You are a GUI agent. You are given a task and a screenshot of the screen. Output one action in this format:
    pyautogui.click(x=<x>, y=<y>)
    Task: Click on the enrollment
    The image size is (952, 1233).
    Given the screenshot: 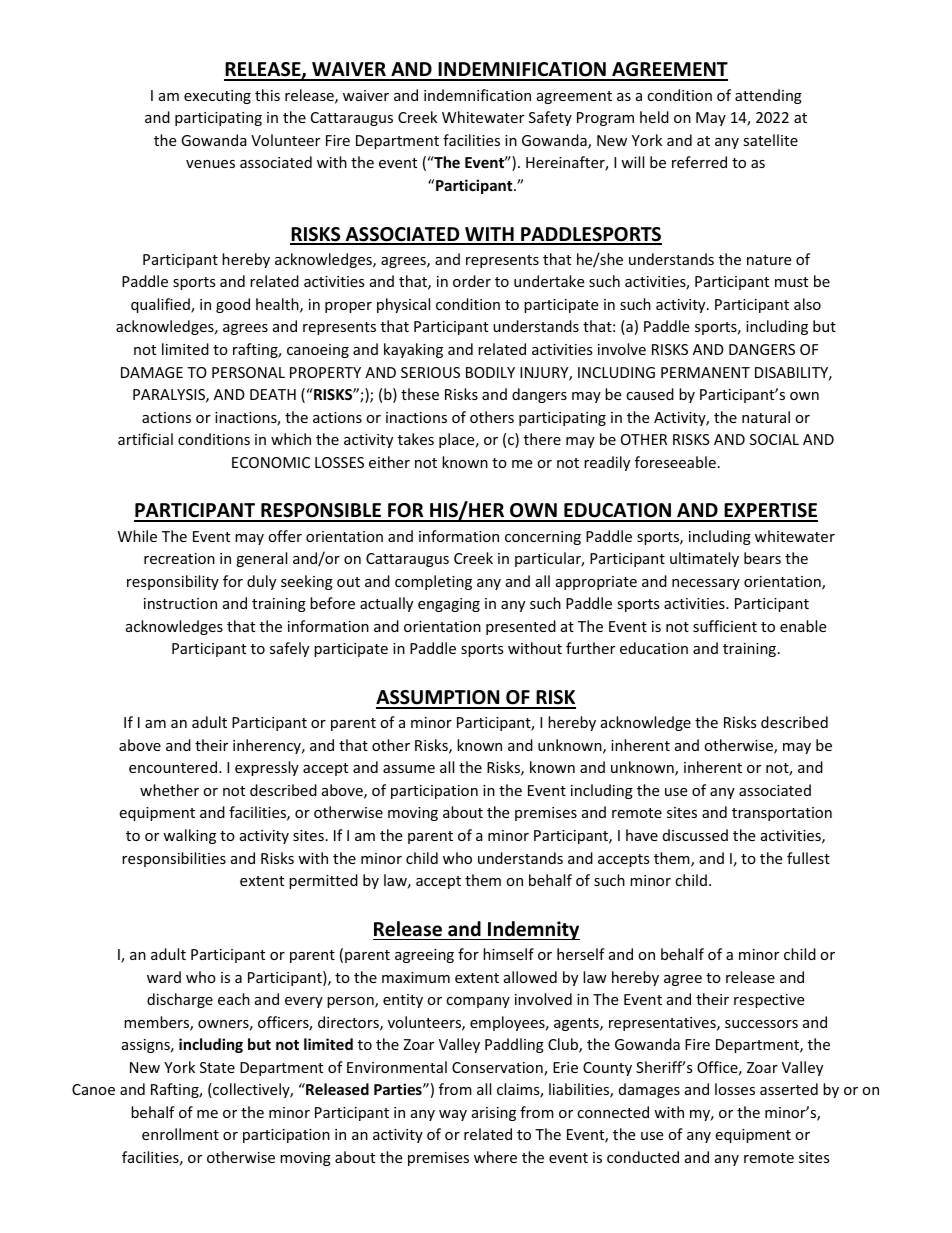 What is the action you would take?
    pyautogui.click(x=180, y=1134)
